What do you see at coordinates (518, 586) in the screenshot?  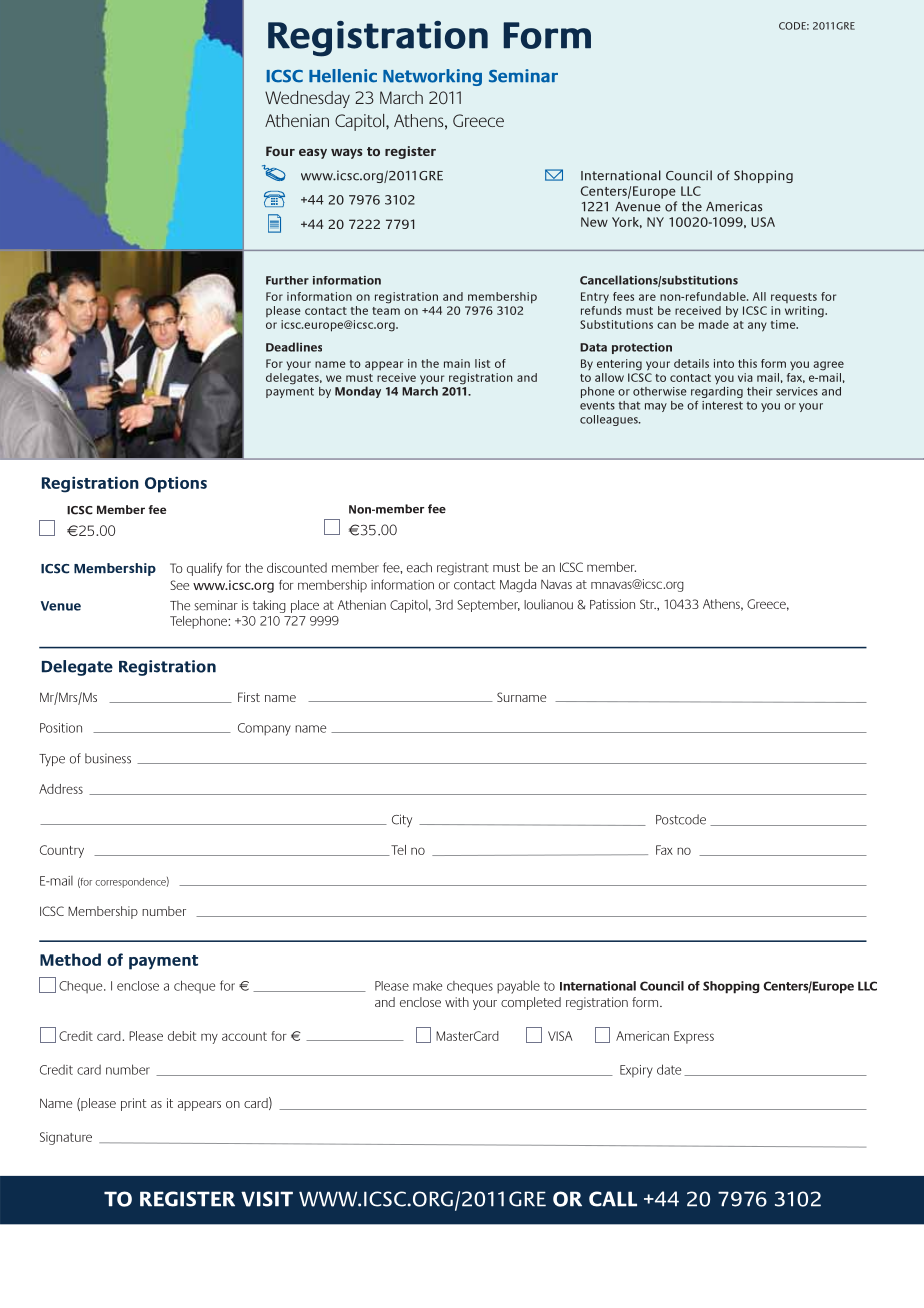 I see `Magda` at bounding box center [518, 586].
